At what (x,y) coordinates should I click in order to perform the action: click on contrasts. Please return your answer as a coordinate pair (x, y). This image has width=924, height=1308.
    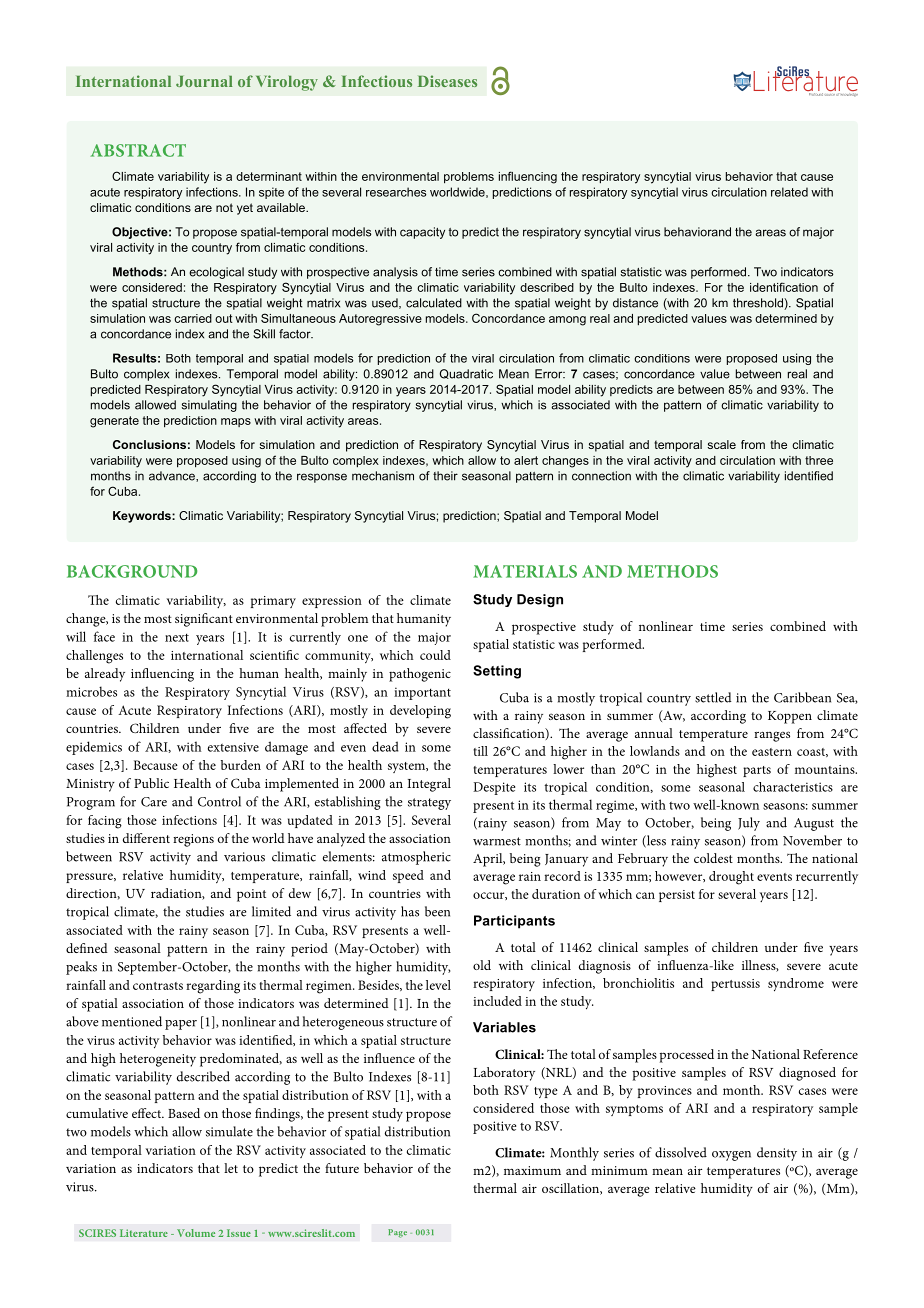
    Looking at the image, I should click on (158, 986).
